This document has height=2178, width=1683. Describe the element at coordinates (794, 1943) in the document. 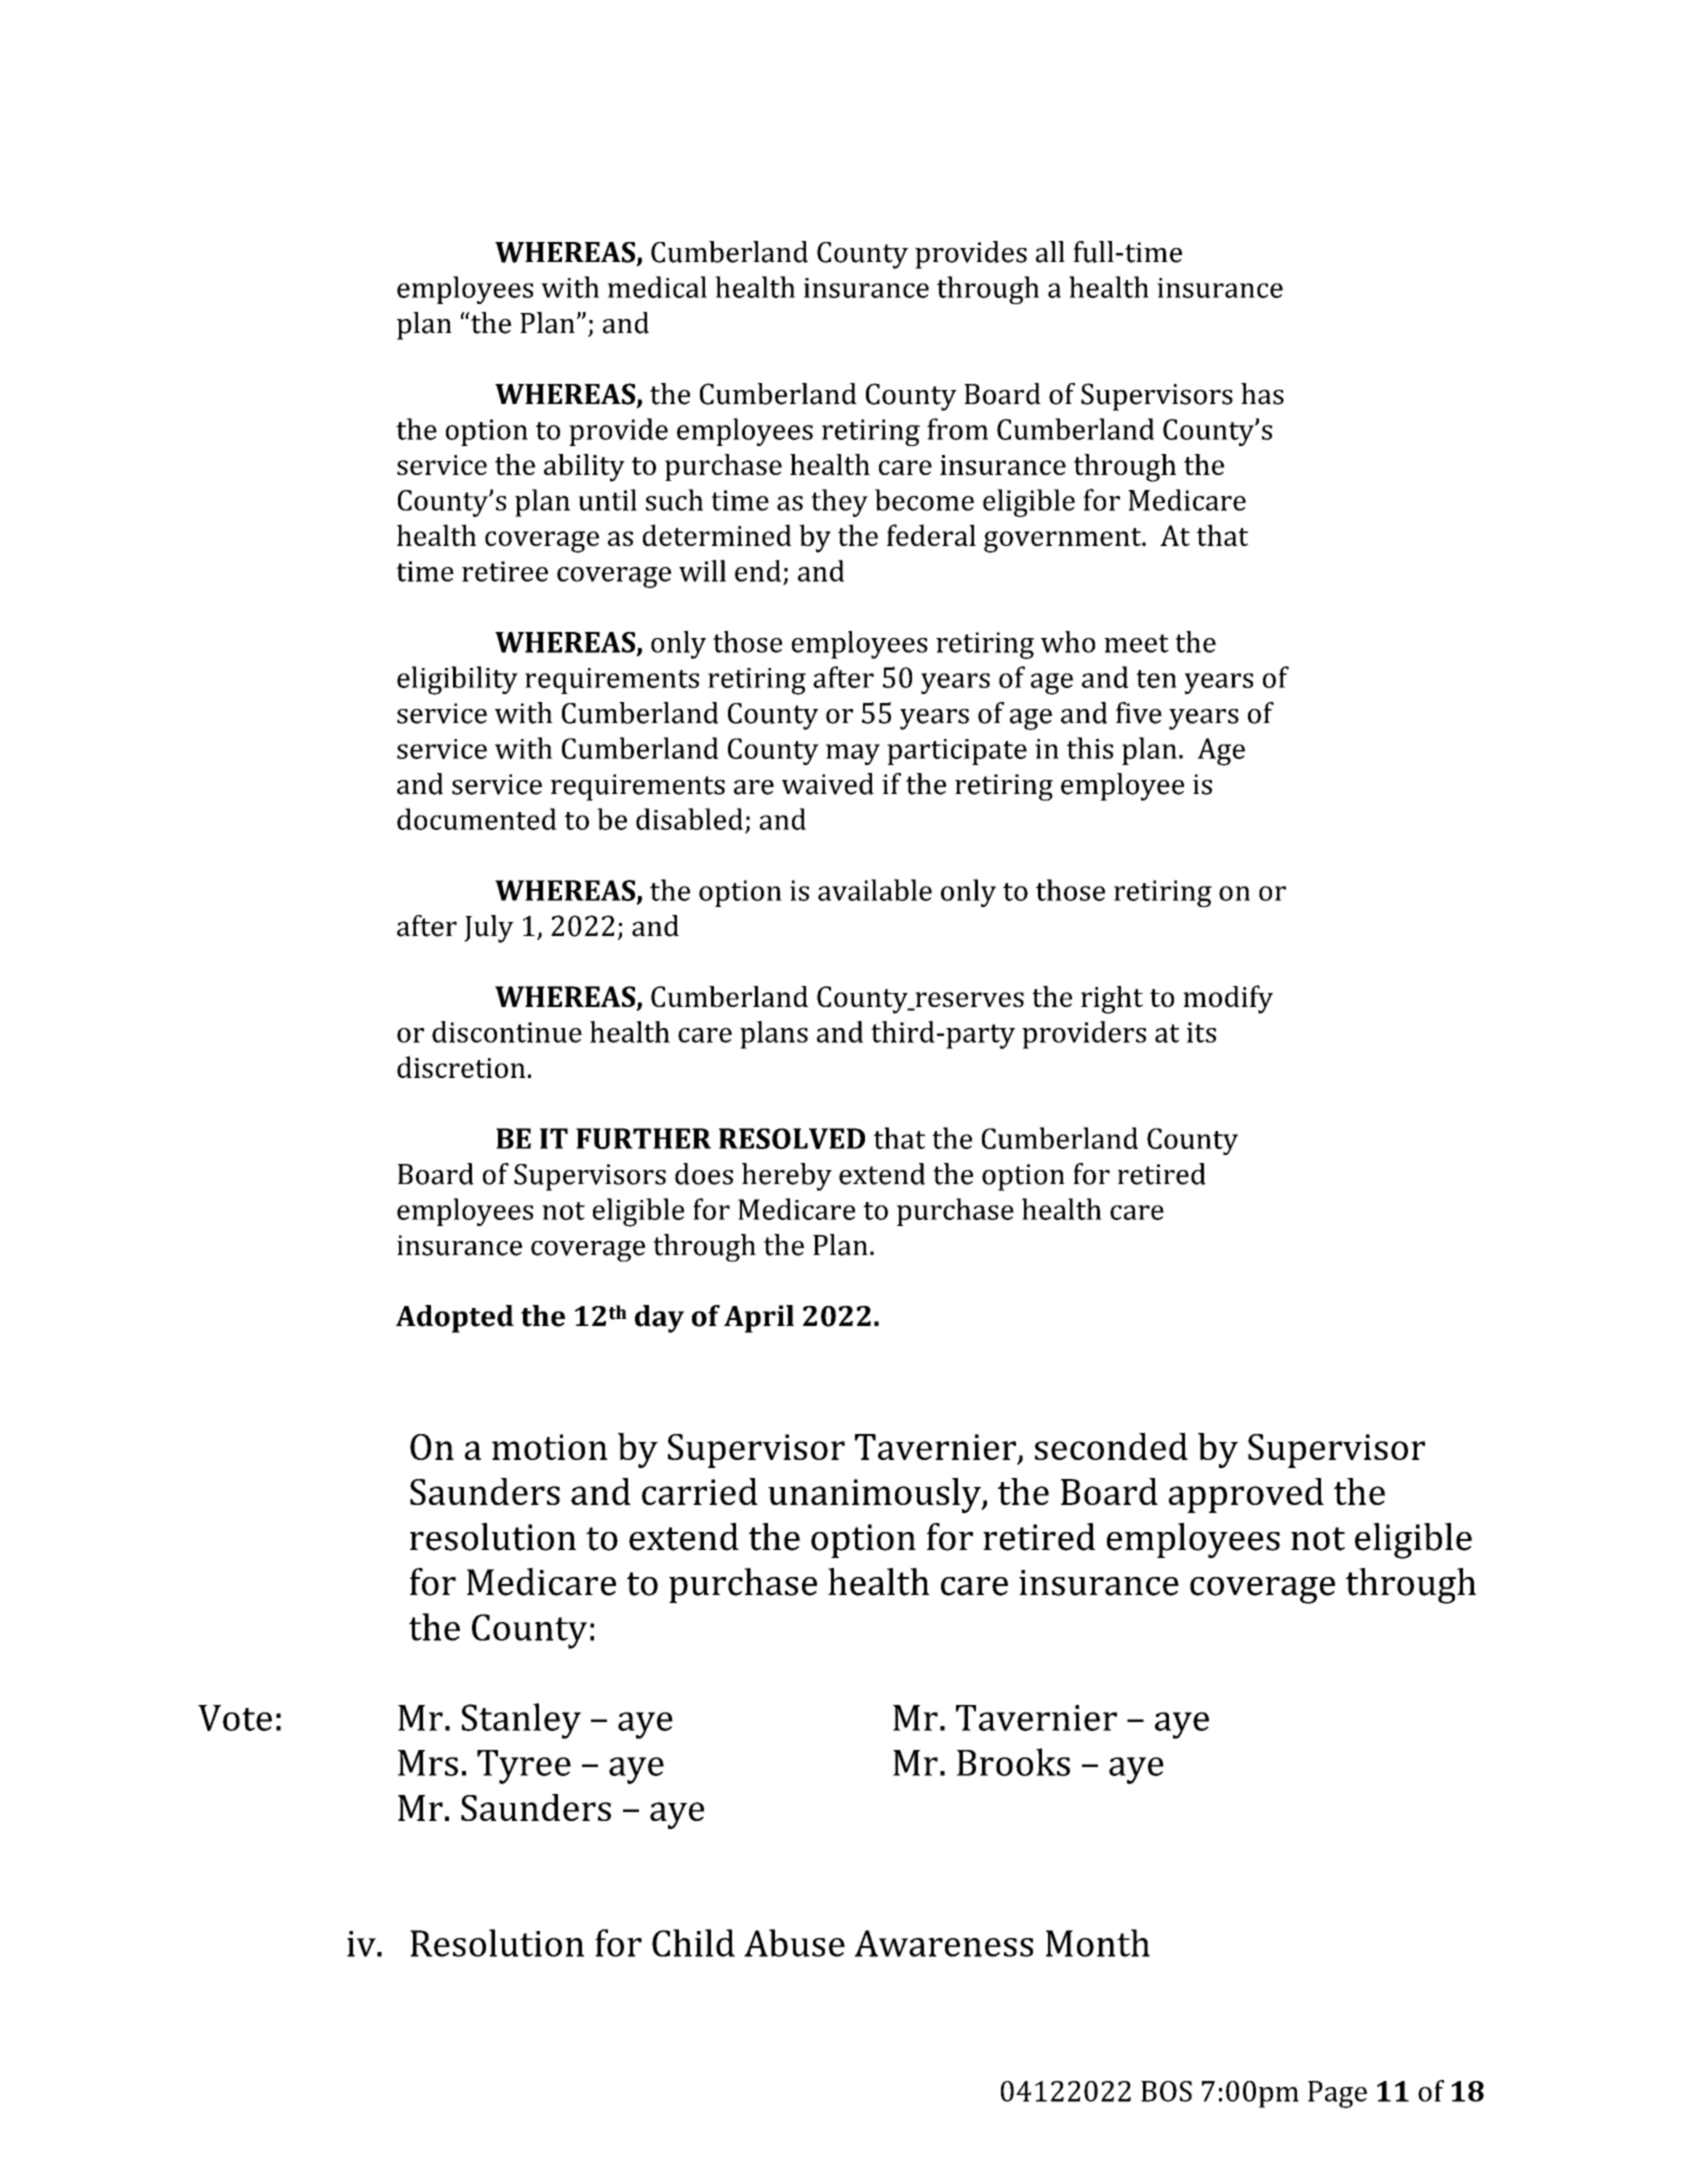

I see `Abuse` at that location.
